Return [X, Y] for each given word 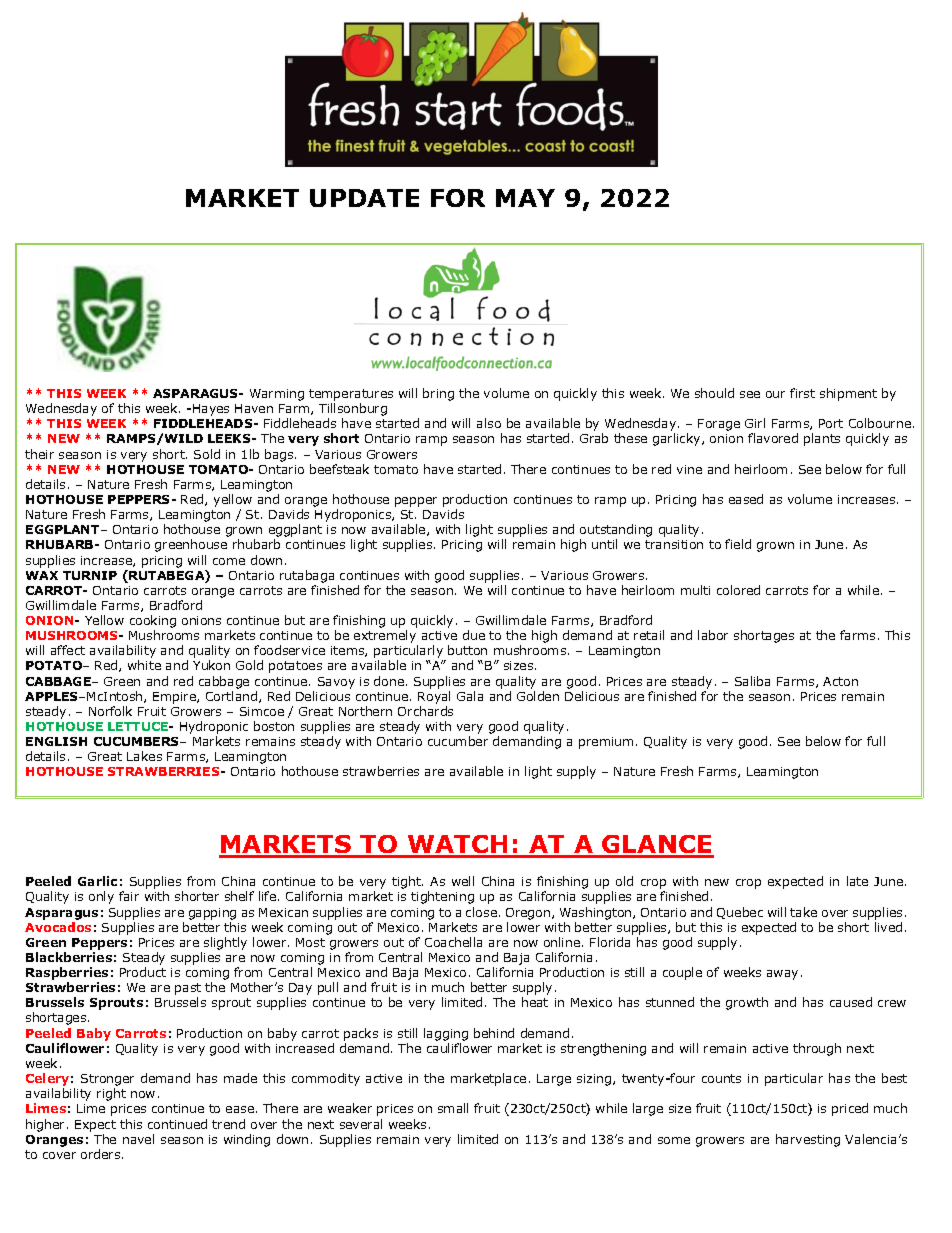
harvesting [808, 1140]
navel [138, 1139]
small [453, 1108]
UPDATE [364, 198]
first [802, 393]
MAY [525, 198]
